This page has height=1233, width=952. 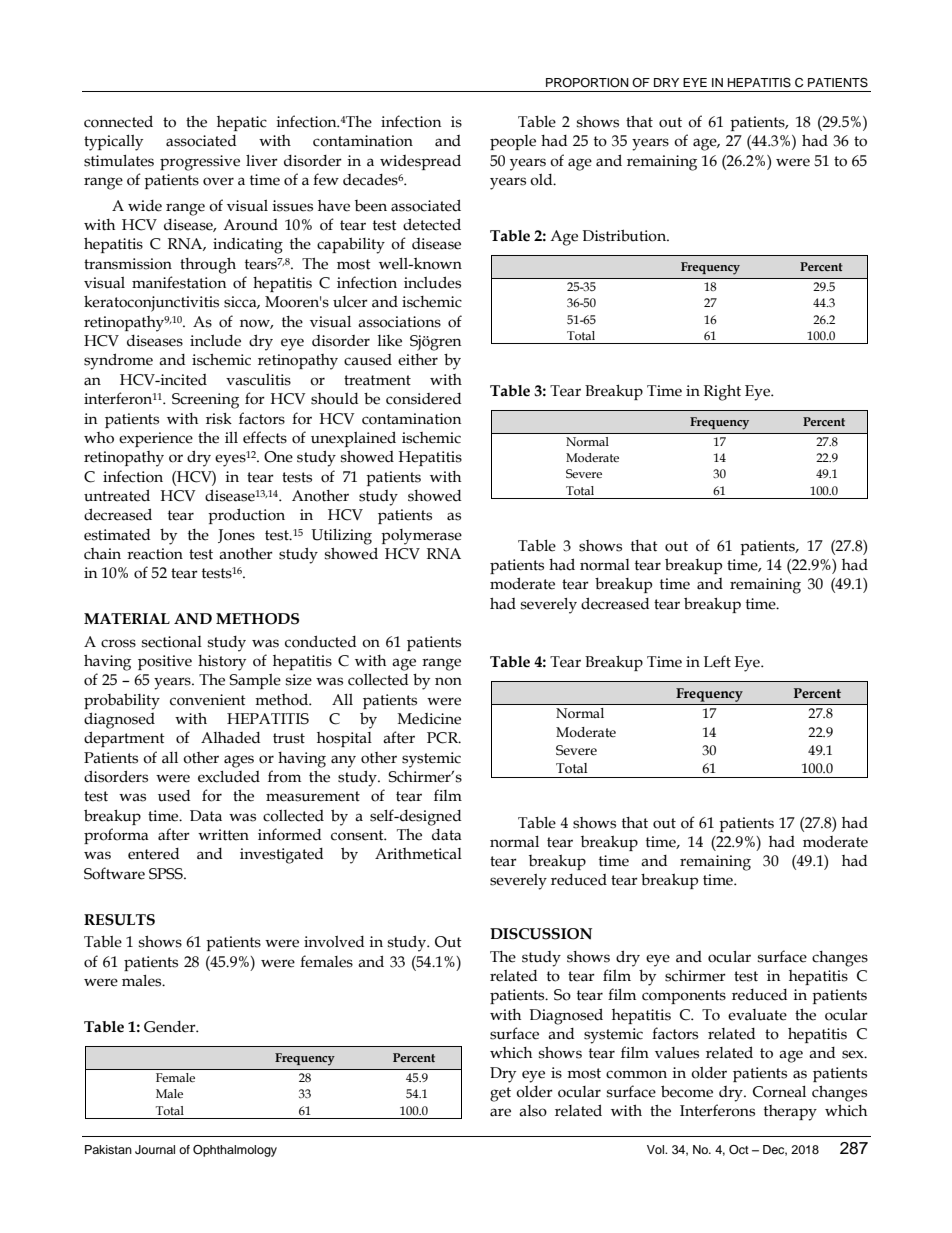 I want to click on considered, so click(x=424, y=399).
